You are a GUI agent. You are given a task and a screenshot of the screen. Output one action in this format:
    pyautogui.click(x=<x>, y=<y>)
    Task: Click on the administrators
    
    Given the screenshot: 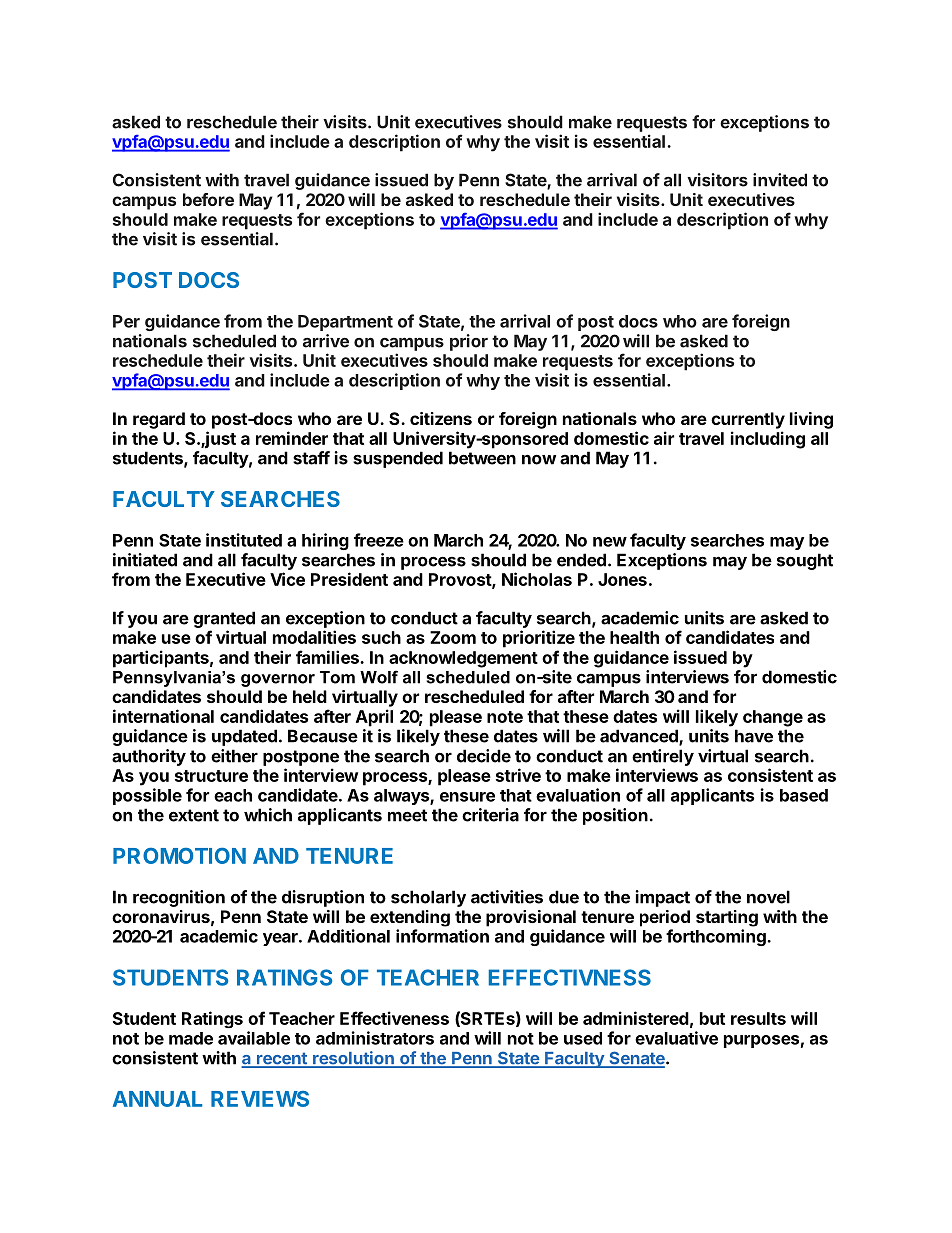 What is the action you would take?
    pyautogui.click(x=375, y=1038)
